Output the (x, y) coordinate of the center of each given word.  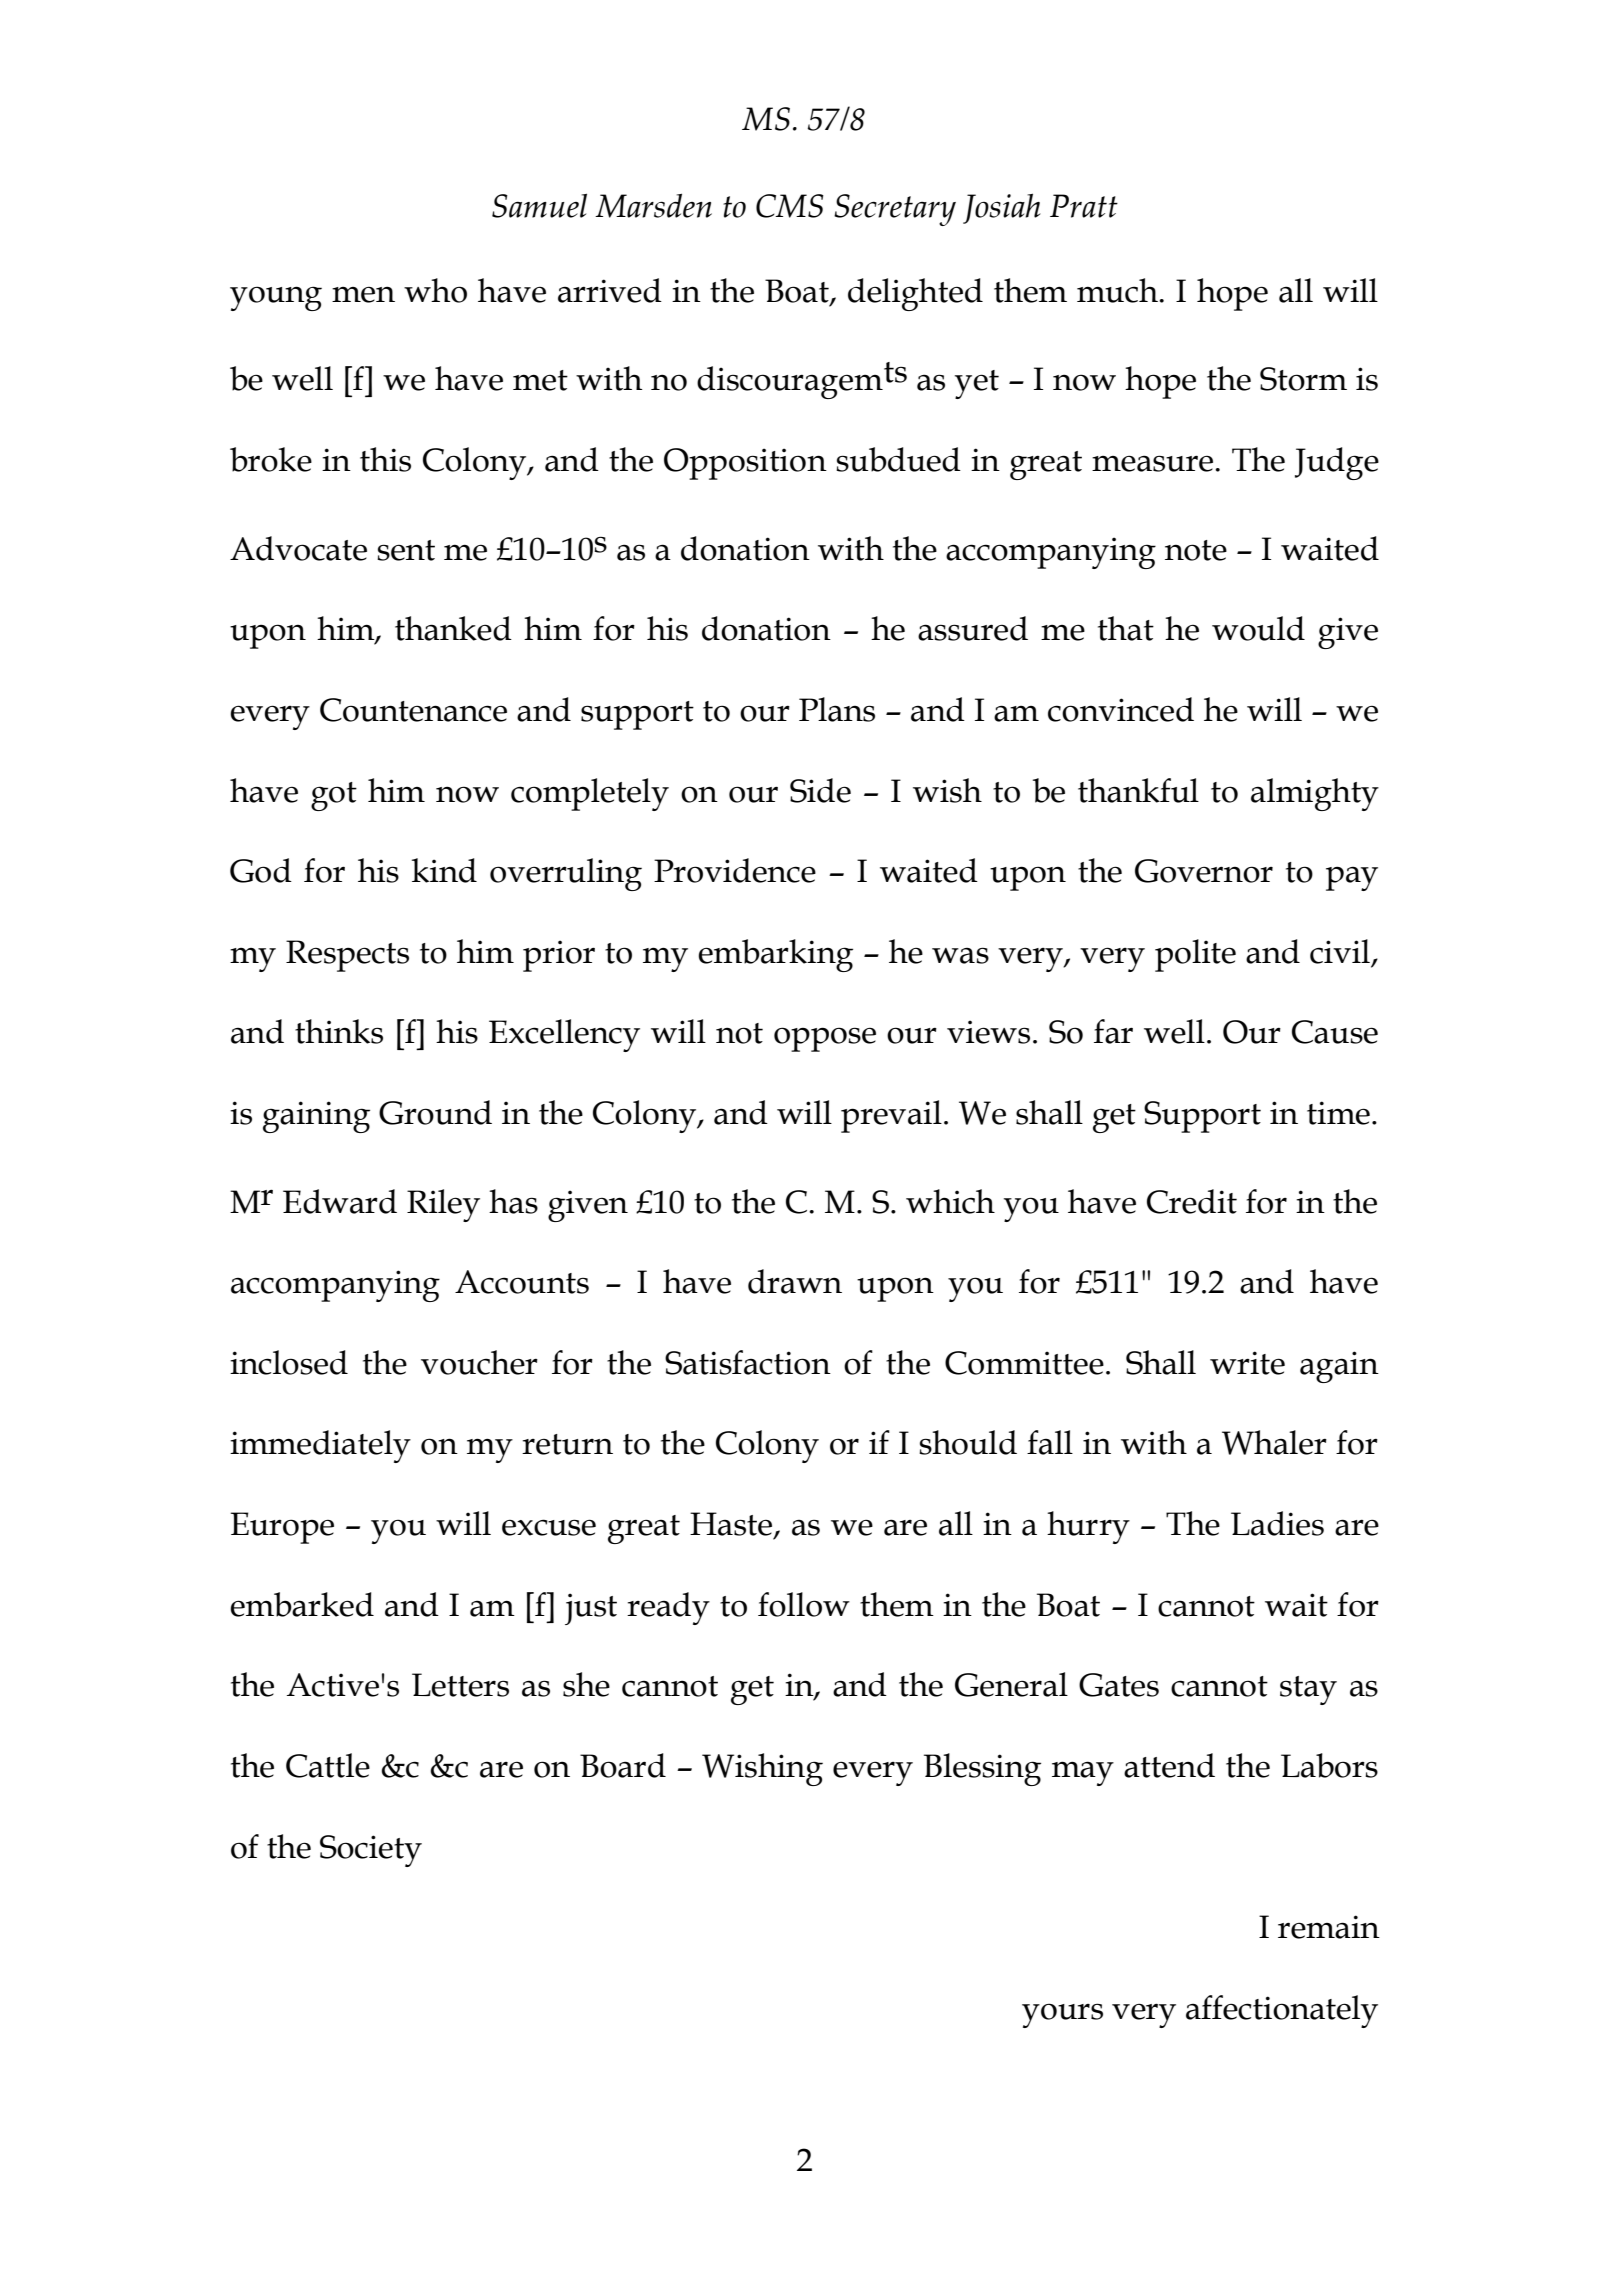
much (1118, 290)
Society (371, 1851)
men (363, 294)
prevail (891, 1116)
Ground (435, 1112)
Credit (1192, 1201)
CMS (790, 206)
